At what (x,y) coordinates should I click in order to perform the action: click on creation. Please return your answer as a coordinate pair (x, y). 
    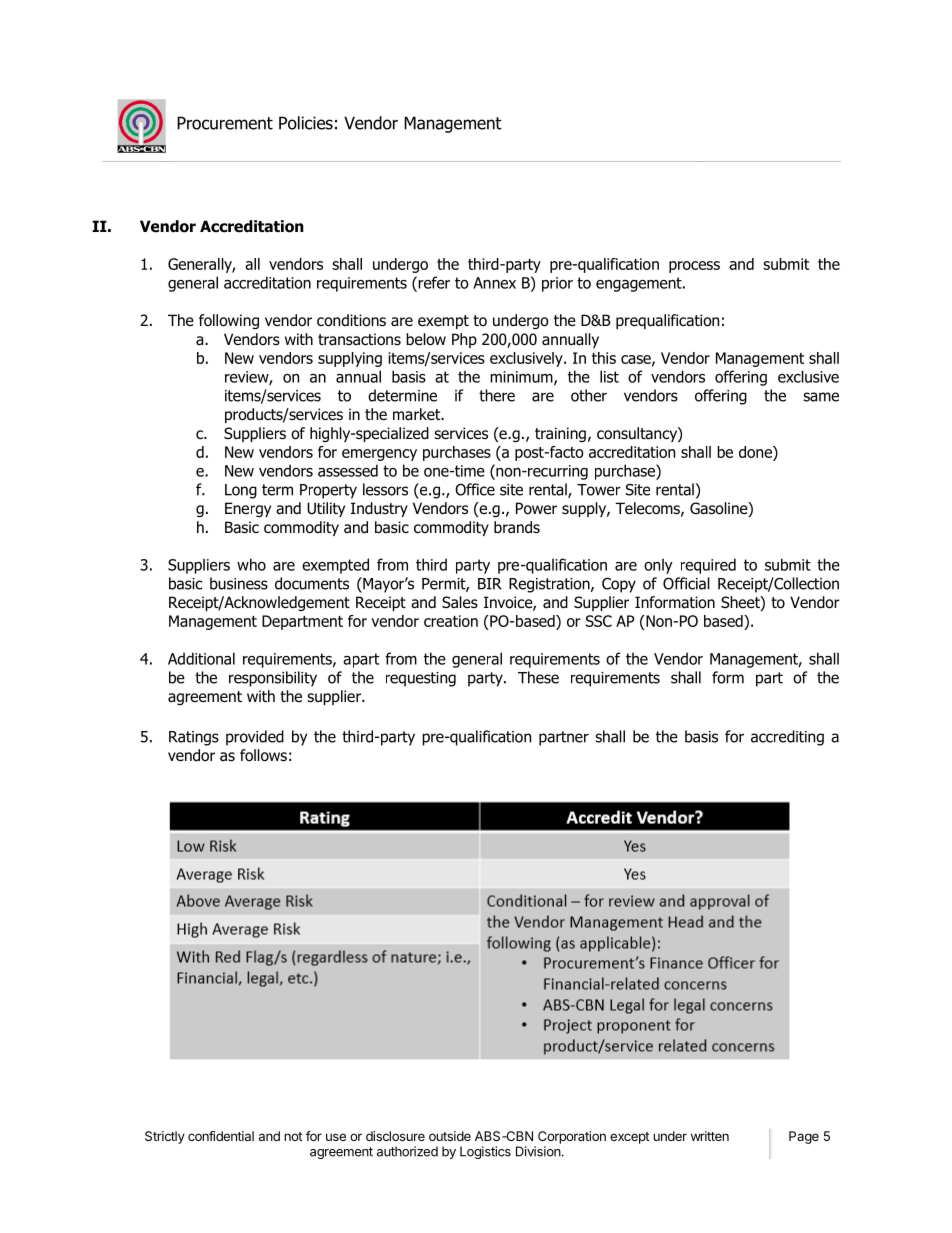
    Looking at the image, I should click on (451, 621).
